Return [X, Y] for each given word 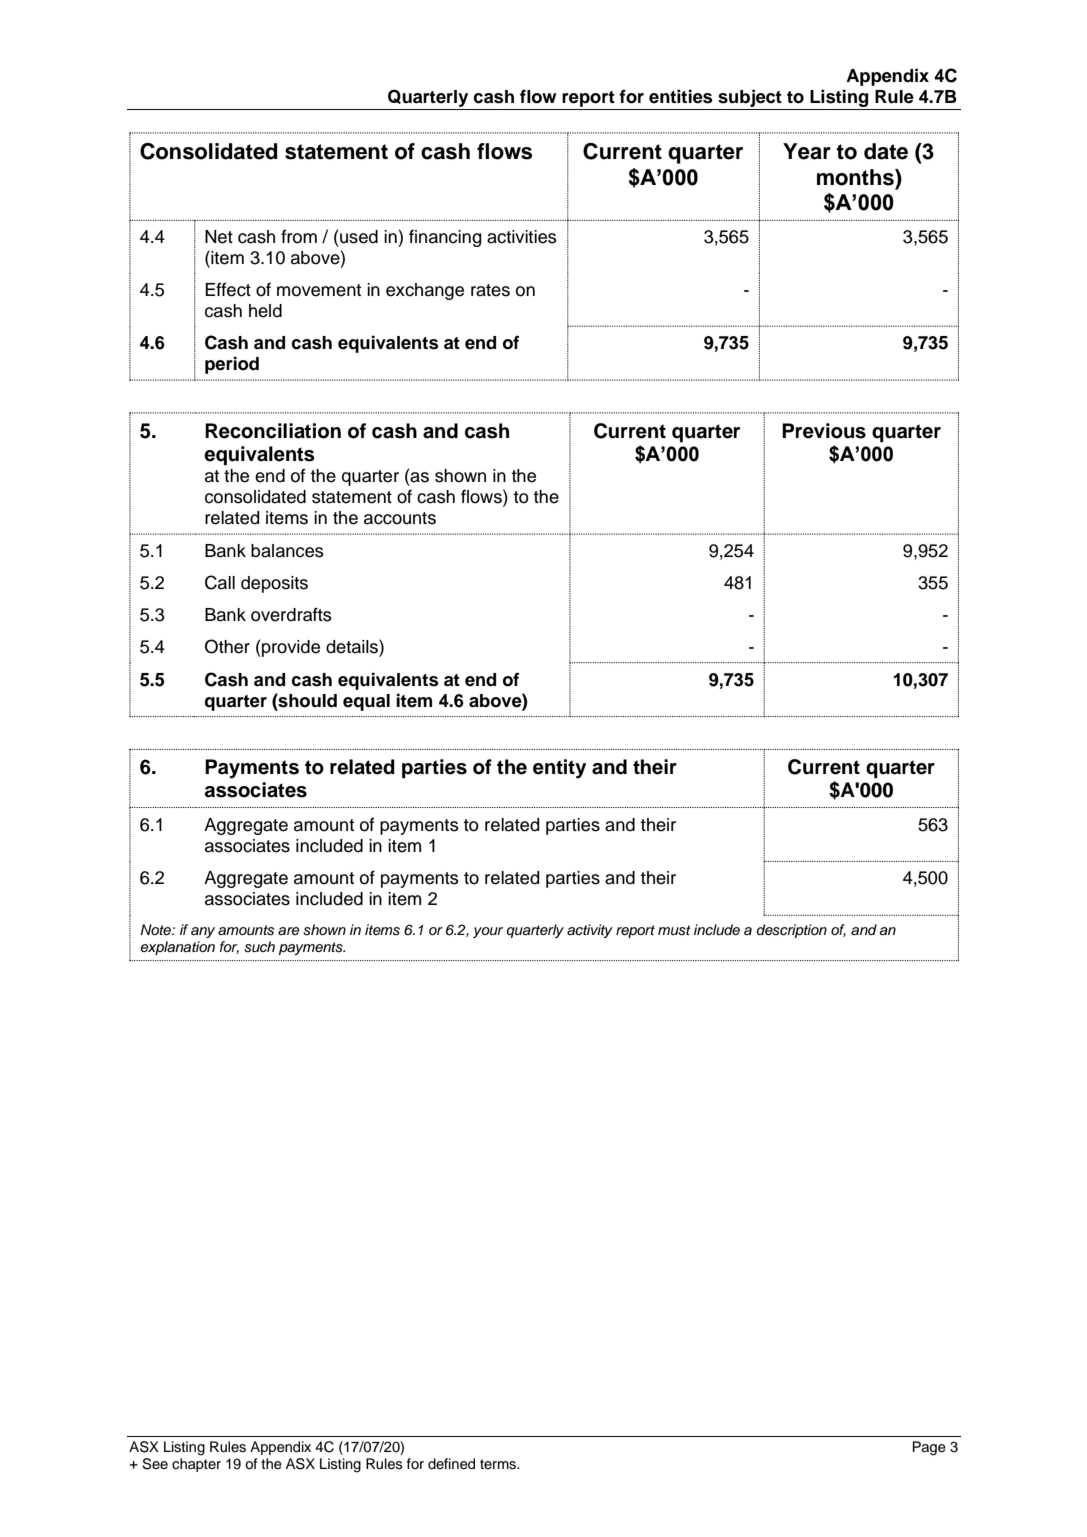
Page [929, 1448]
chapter [196, 1465]
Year [807, 151]
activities [522, 237]
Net [219, 237]
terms [499, 1464]
